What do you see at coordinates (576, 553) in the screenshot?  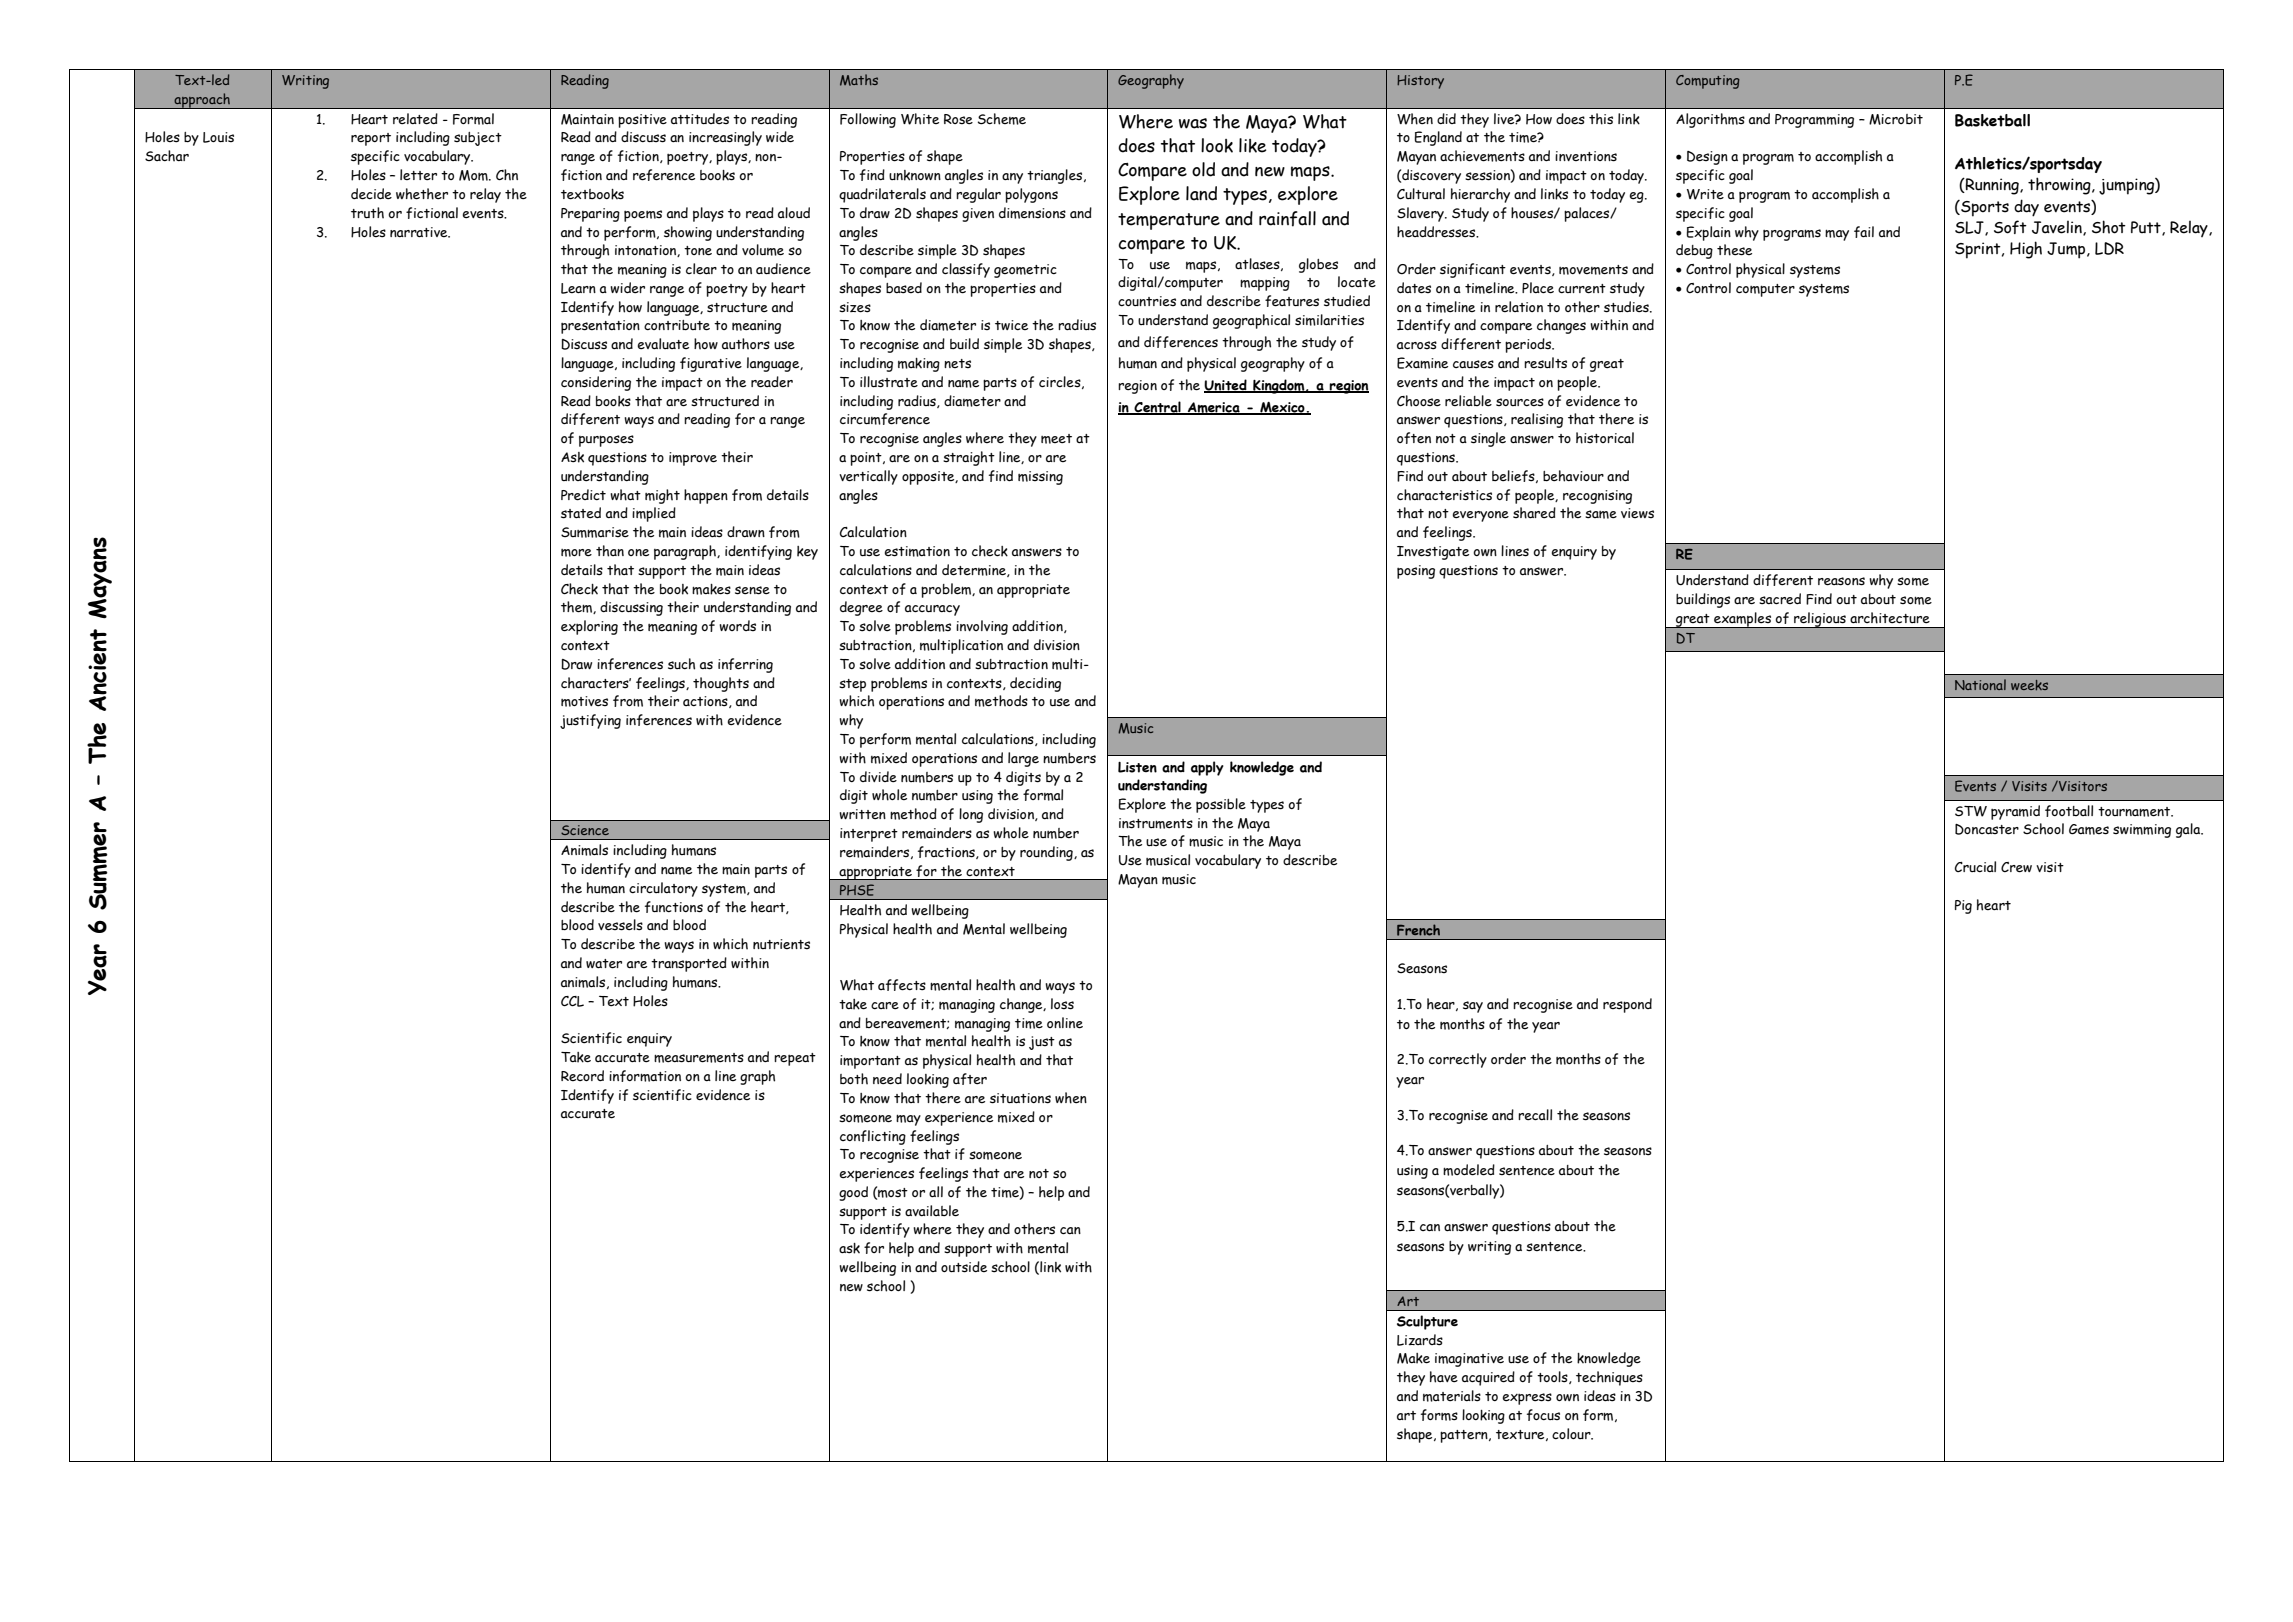 I see `more` at bounding box center [576, 553].
